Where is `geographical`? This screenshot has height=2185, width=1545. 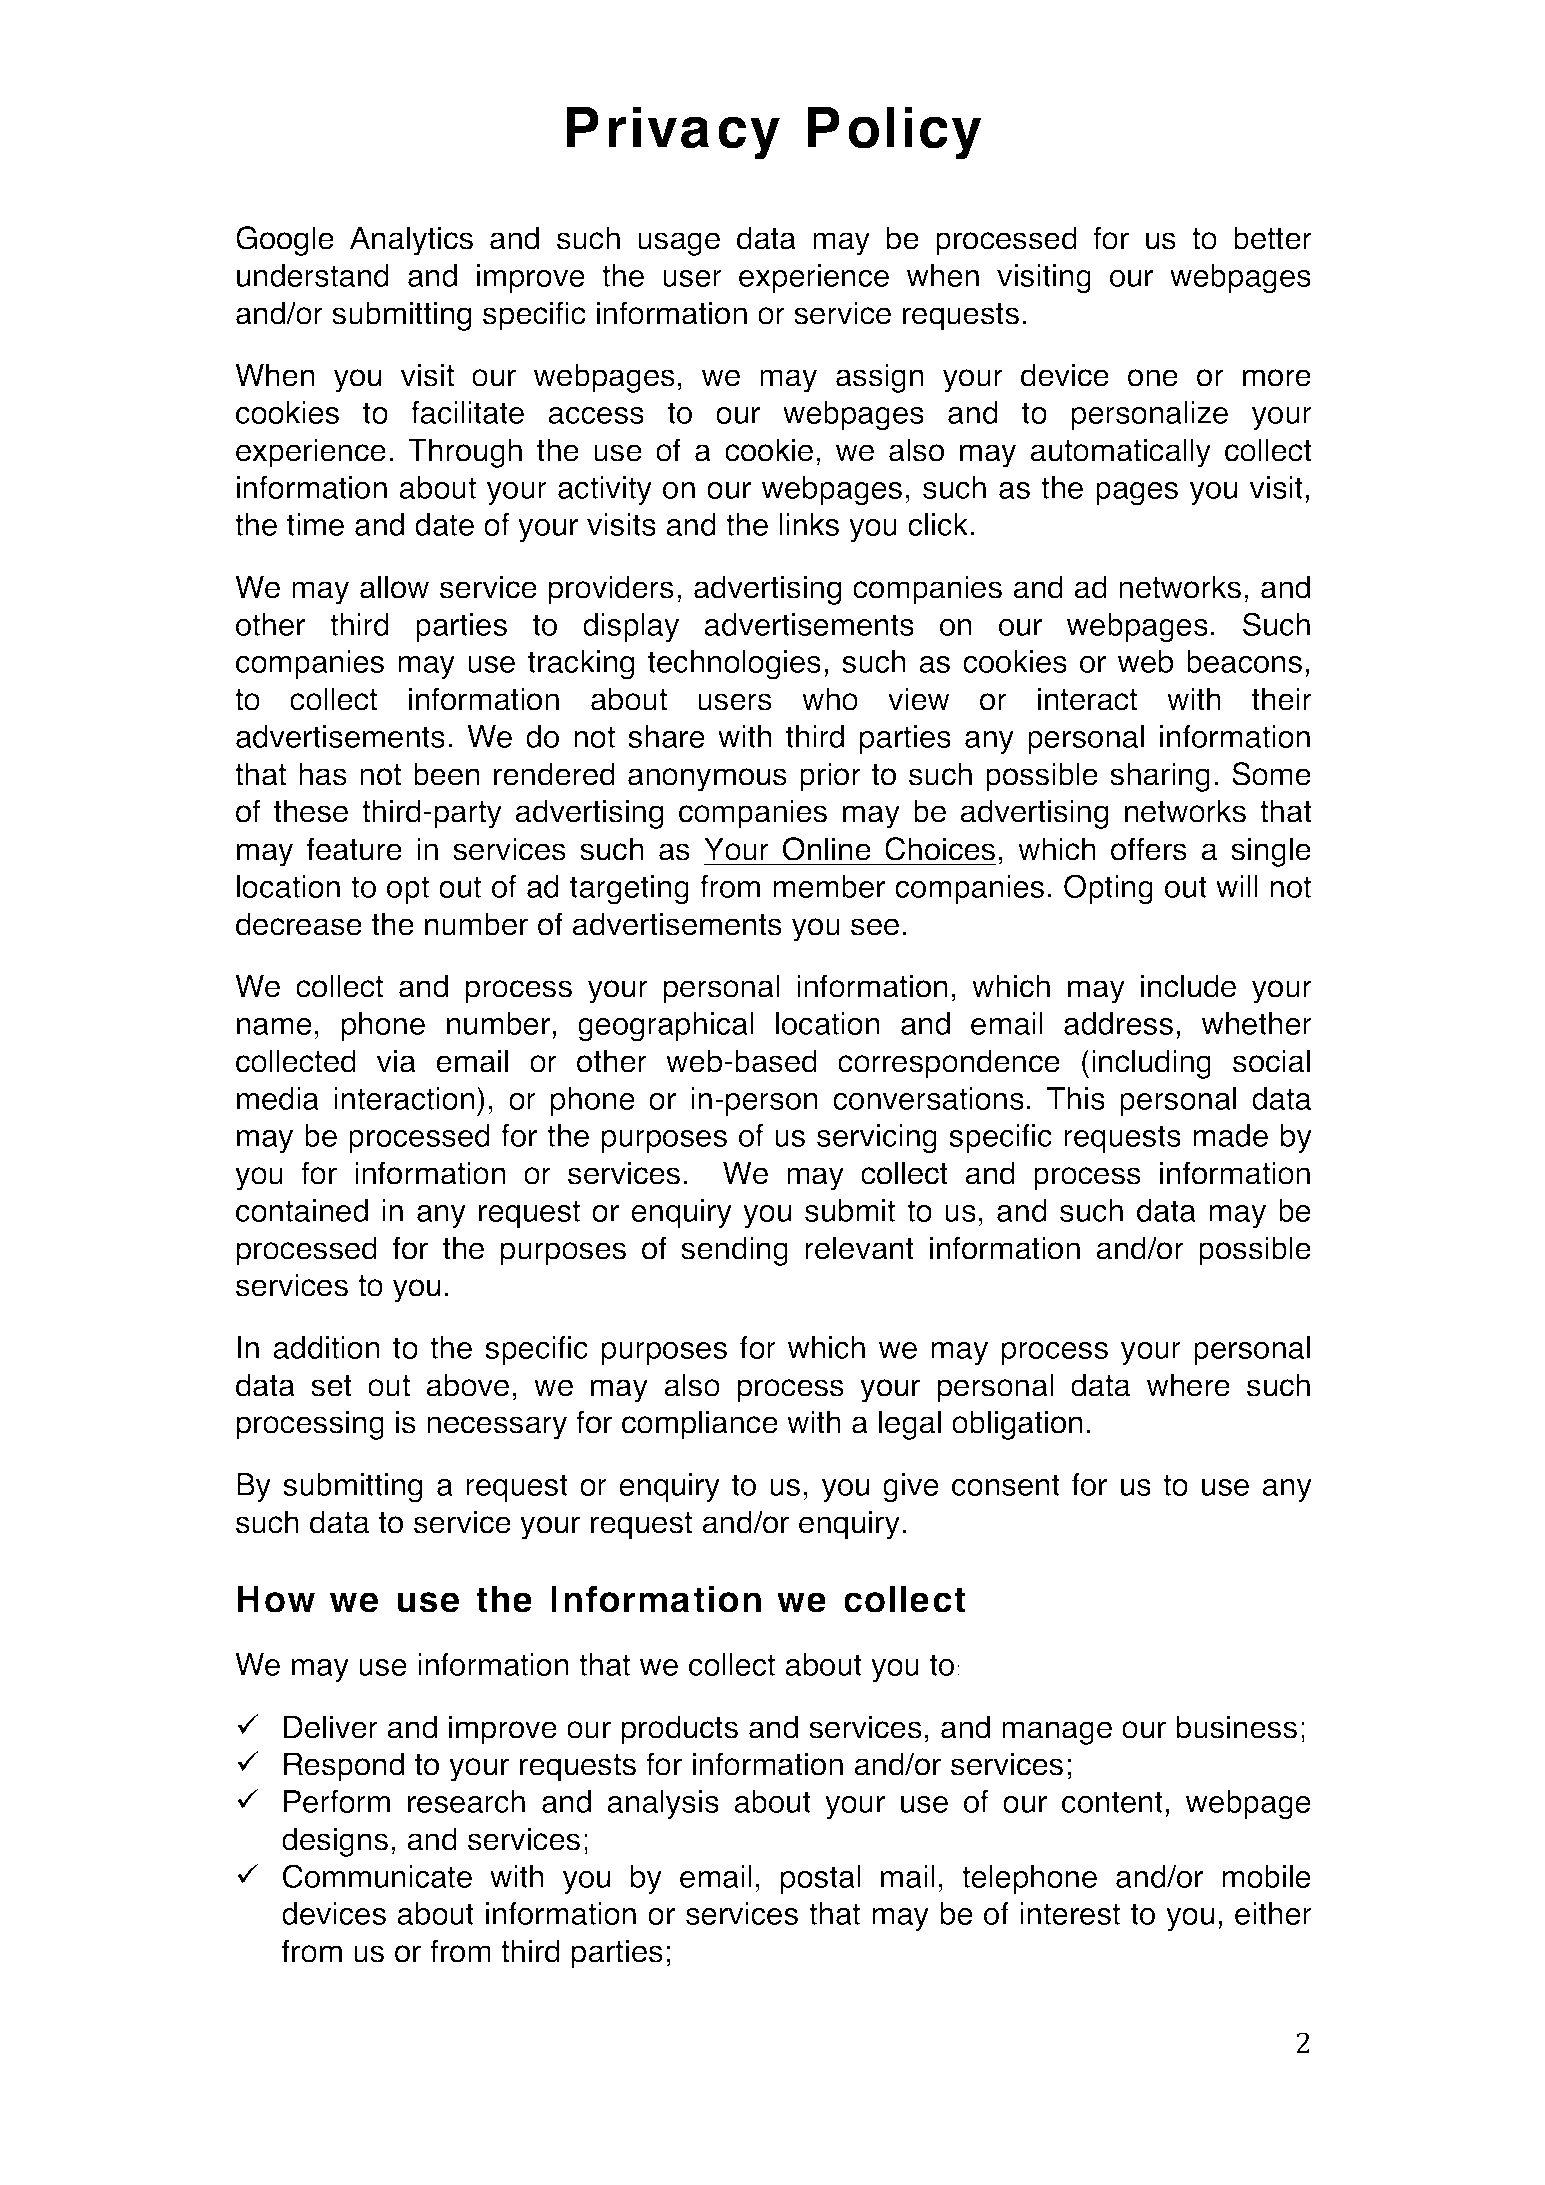
geographical is located at coordinates (666, 1027).
